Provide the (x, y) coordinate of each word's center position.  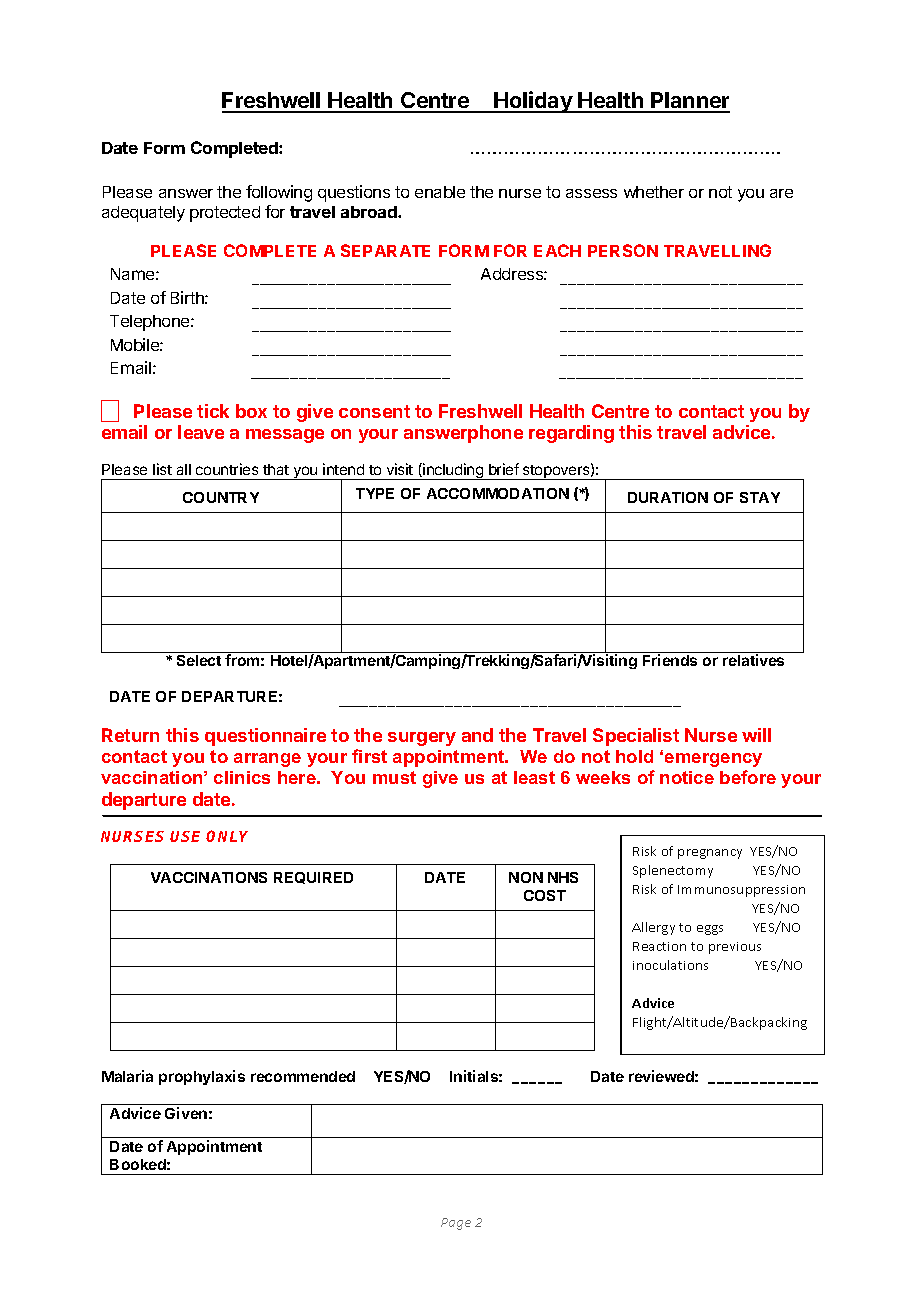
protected (225, 214)
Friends (670, 660)
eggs (710, 930)
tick (213, 411)
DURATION (668, 497)
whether (654, 192)
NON (526, 877)
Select (199, 660)
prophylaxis (202, 1077)
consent (374, 411)
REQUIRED (313, 878)
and (477, 735)
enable (440, 192)
